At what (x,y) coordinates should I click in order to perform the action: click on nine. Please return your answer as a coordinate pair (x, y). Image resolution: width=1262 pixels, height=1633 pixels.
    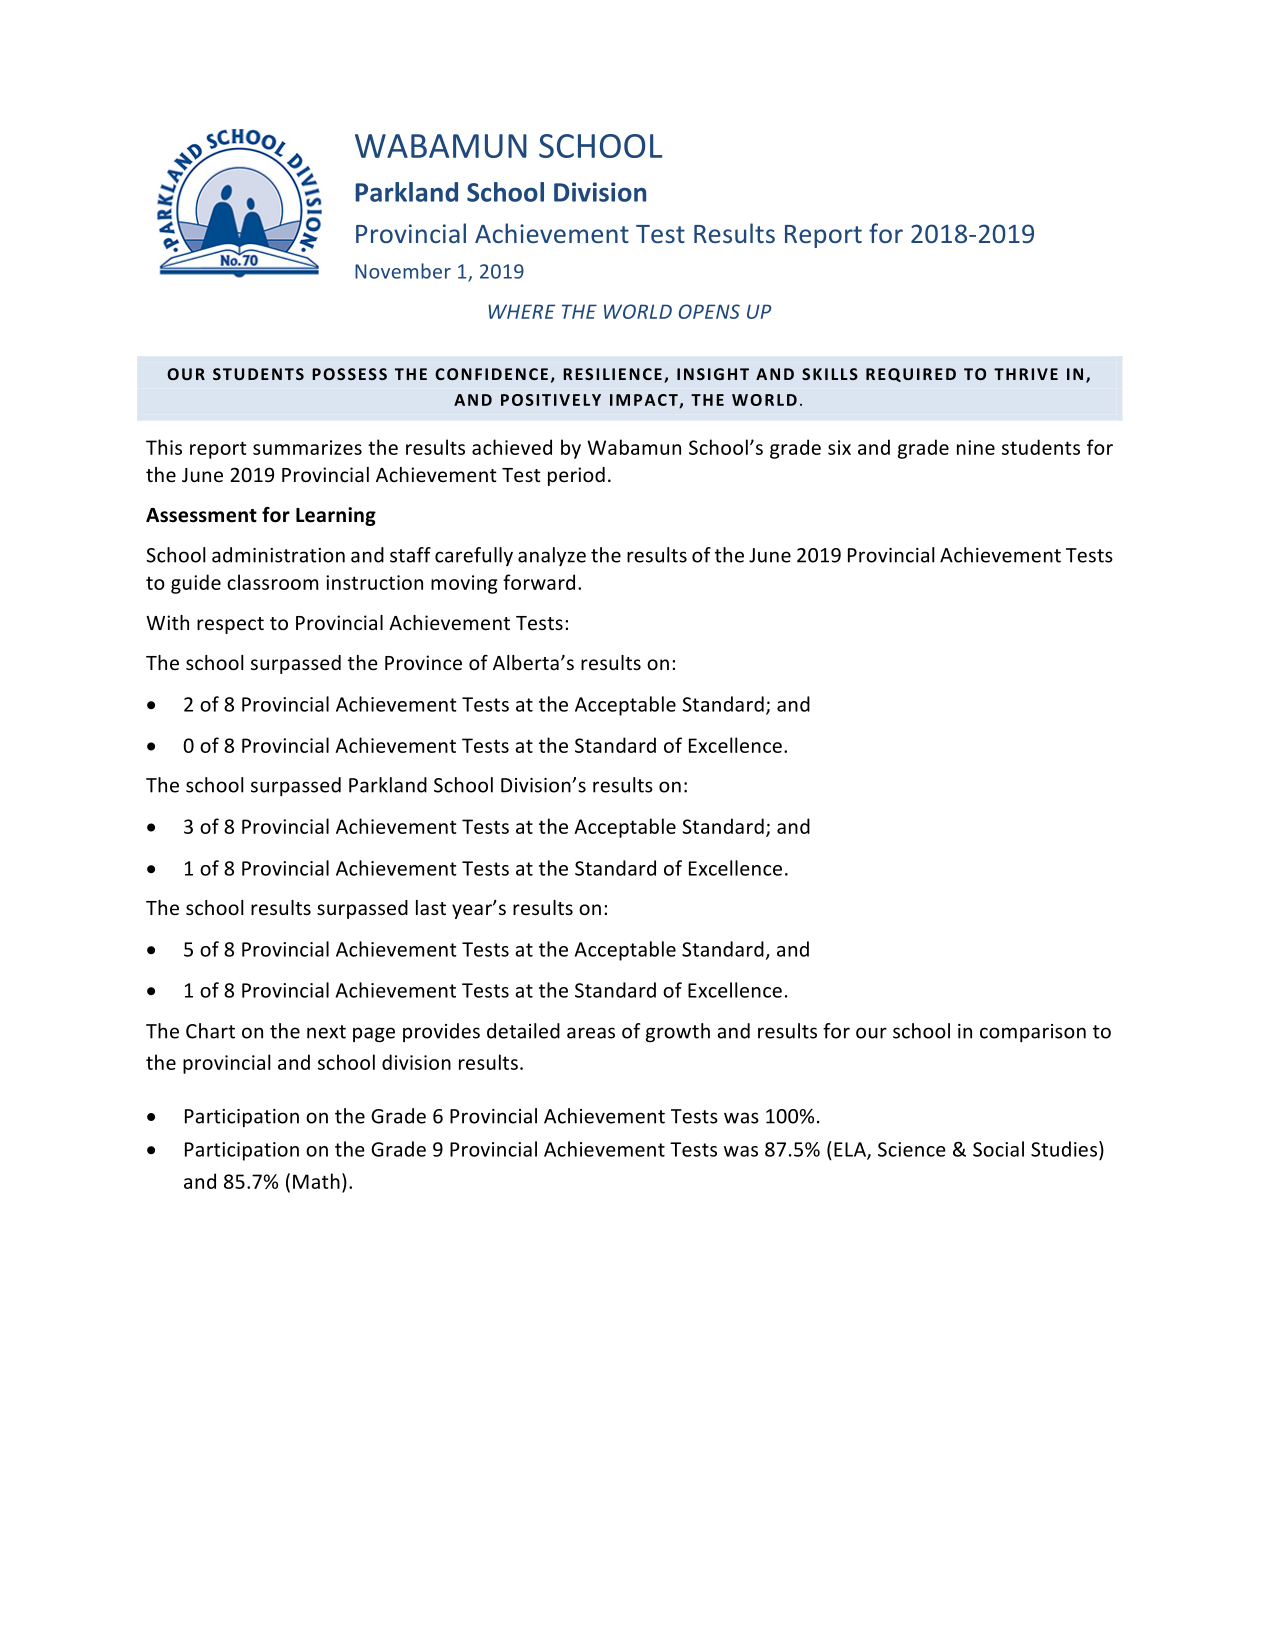
    Looking at the image, I should click on (976, 447).
